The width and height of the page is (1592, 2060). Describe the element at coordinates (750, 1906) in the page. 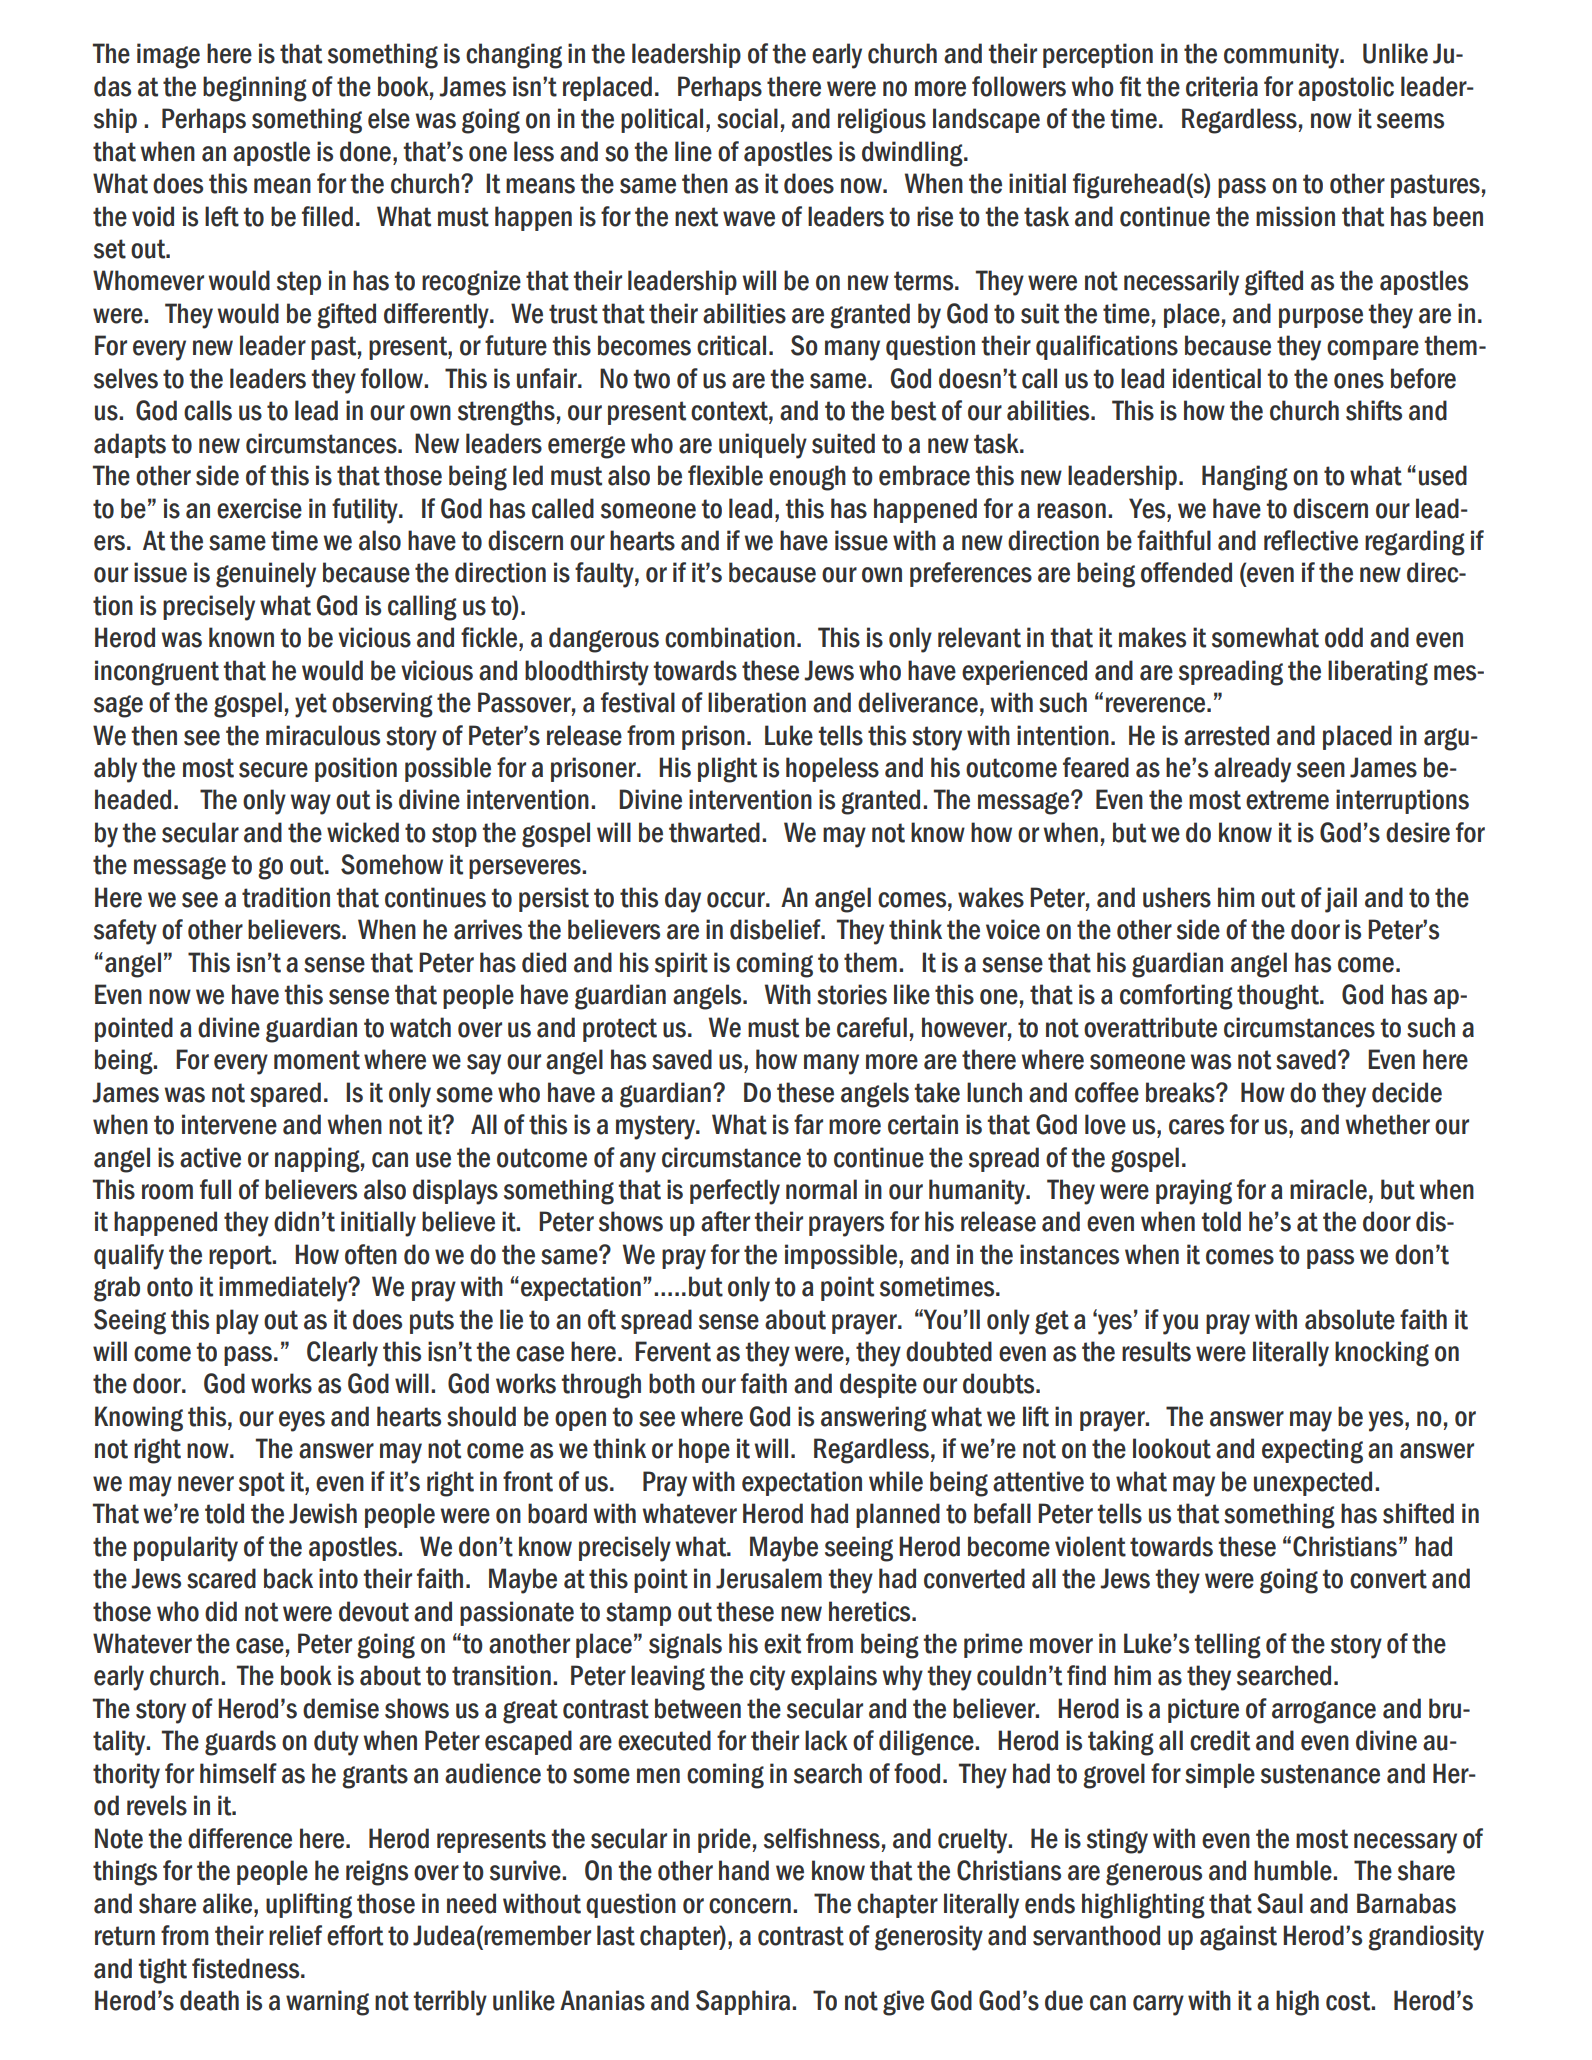

I see `concern` at that location.
